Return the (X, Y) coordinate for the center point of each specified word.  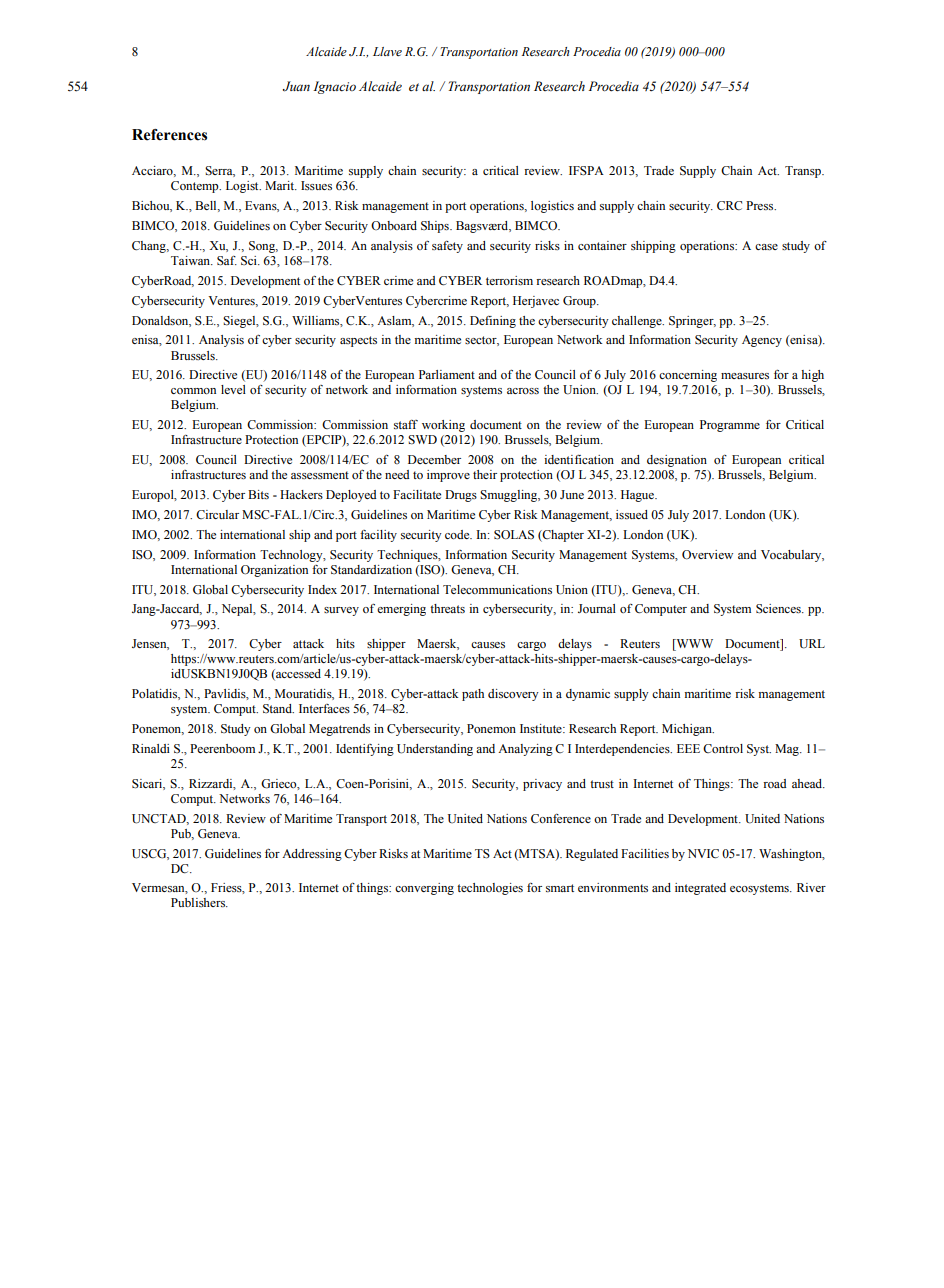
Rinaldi (151, 748)
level (233, 389)
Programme (730, 426)
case (766, 247)
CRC (729, 206)
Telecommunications (497, 589)
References (169, 135)
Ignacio (334, 87)
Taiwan (192, 260)
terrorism (509, 281)
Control (723, 748)
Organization (274, 571)
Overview (707, 555)
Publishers (199, 902)
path (473, 695)
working (443, 426)
